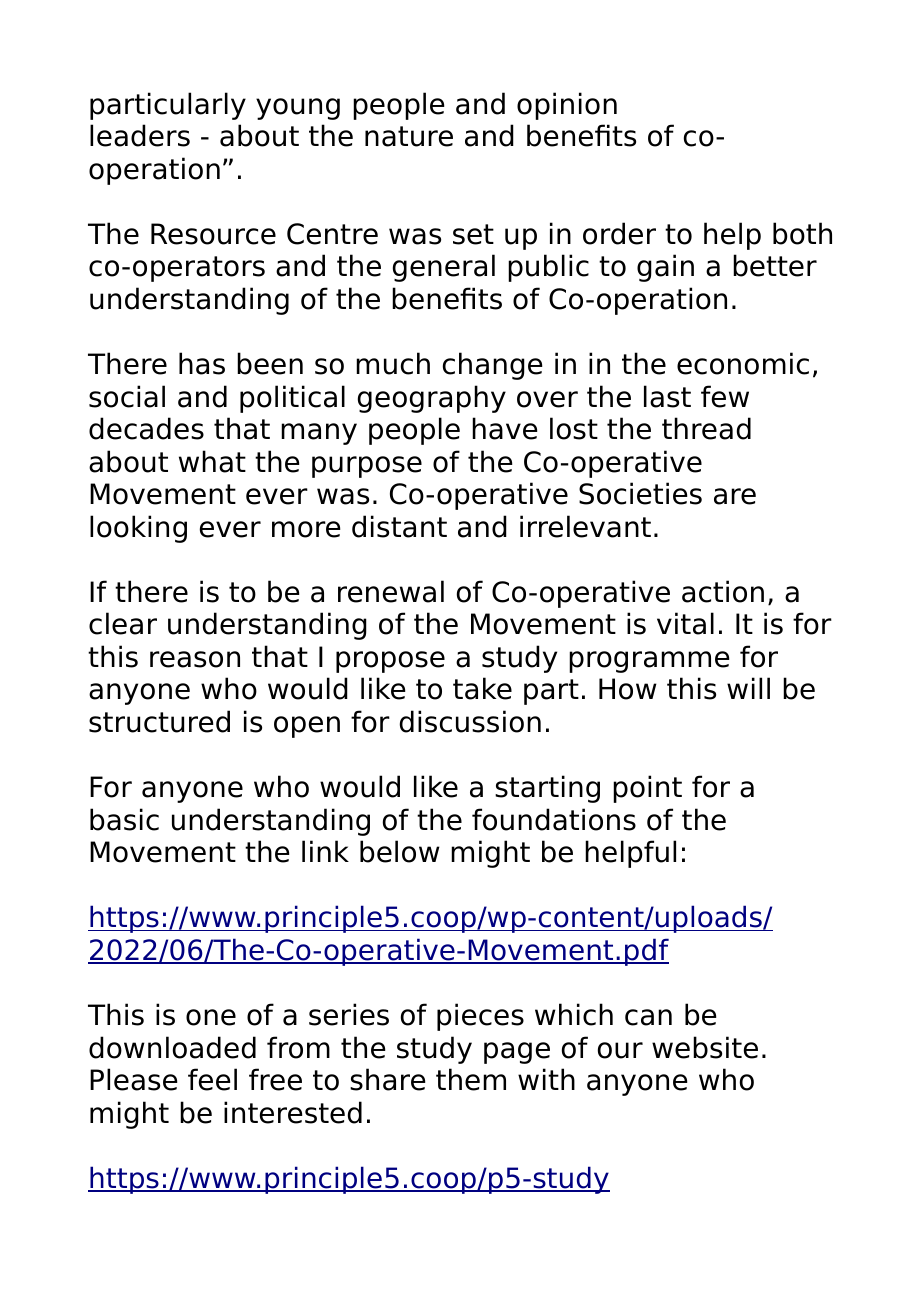 The width and height of the document is (924, 1308). I want to click on website, so click(705, 1047).
